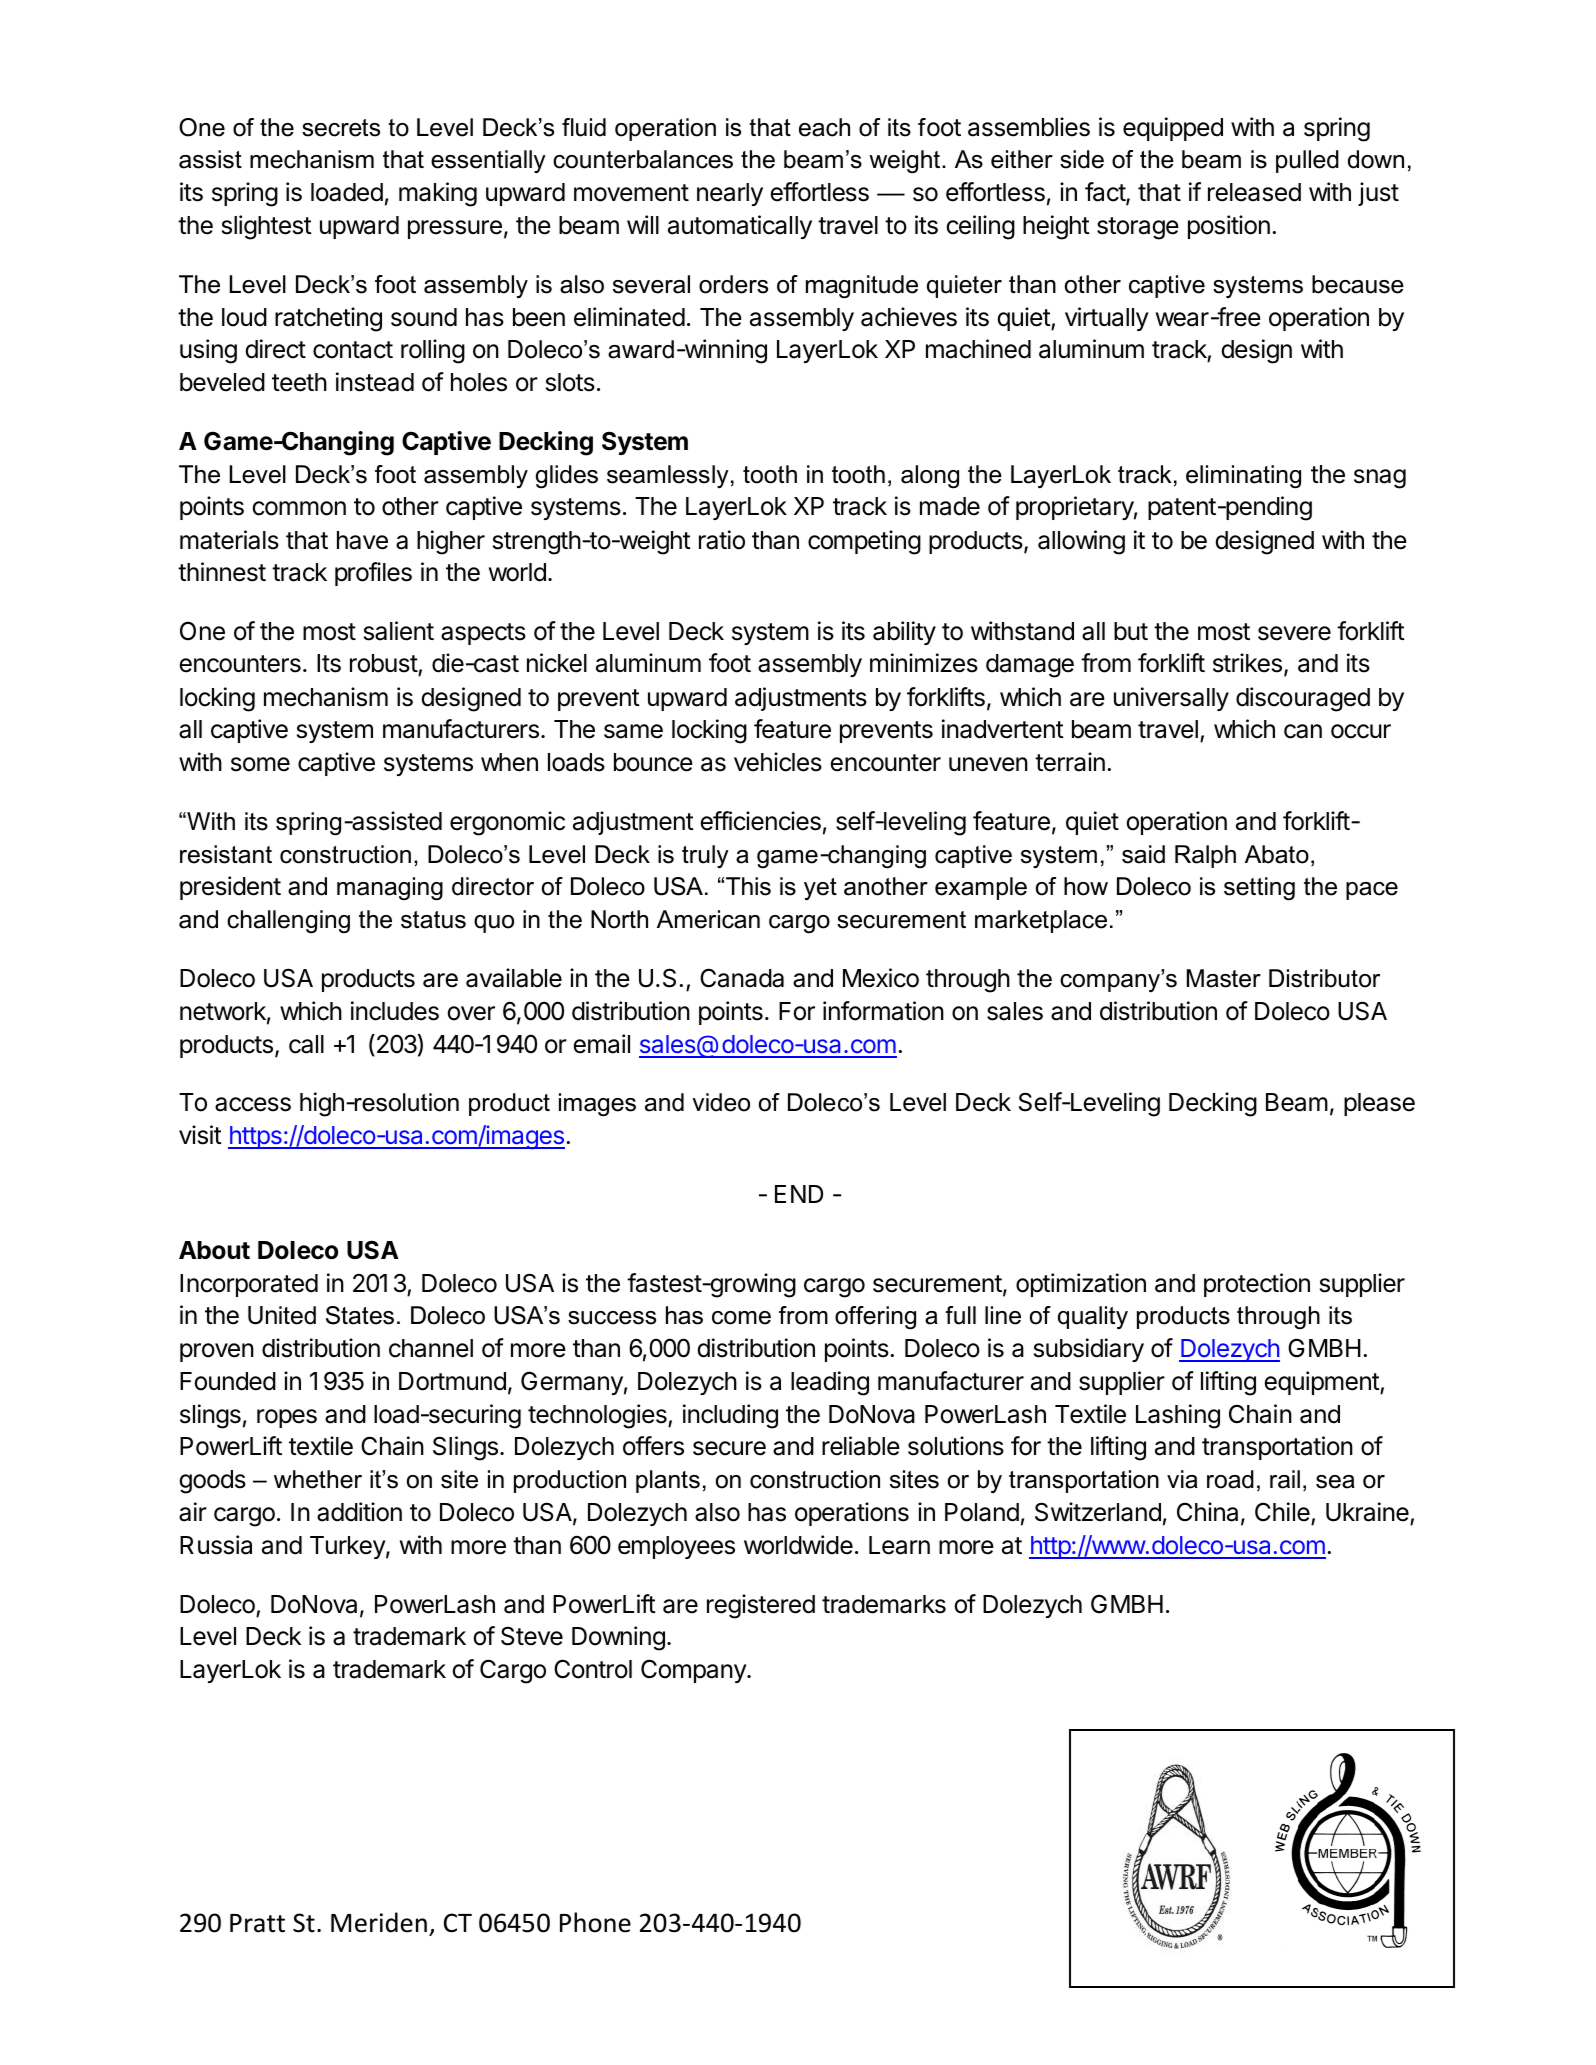 Image resolution: width=1596 pixels, height=2065 pixels. Describe the element at coordinates (373, 574) in the image. I see `profiles` at that location.
